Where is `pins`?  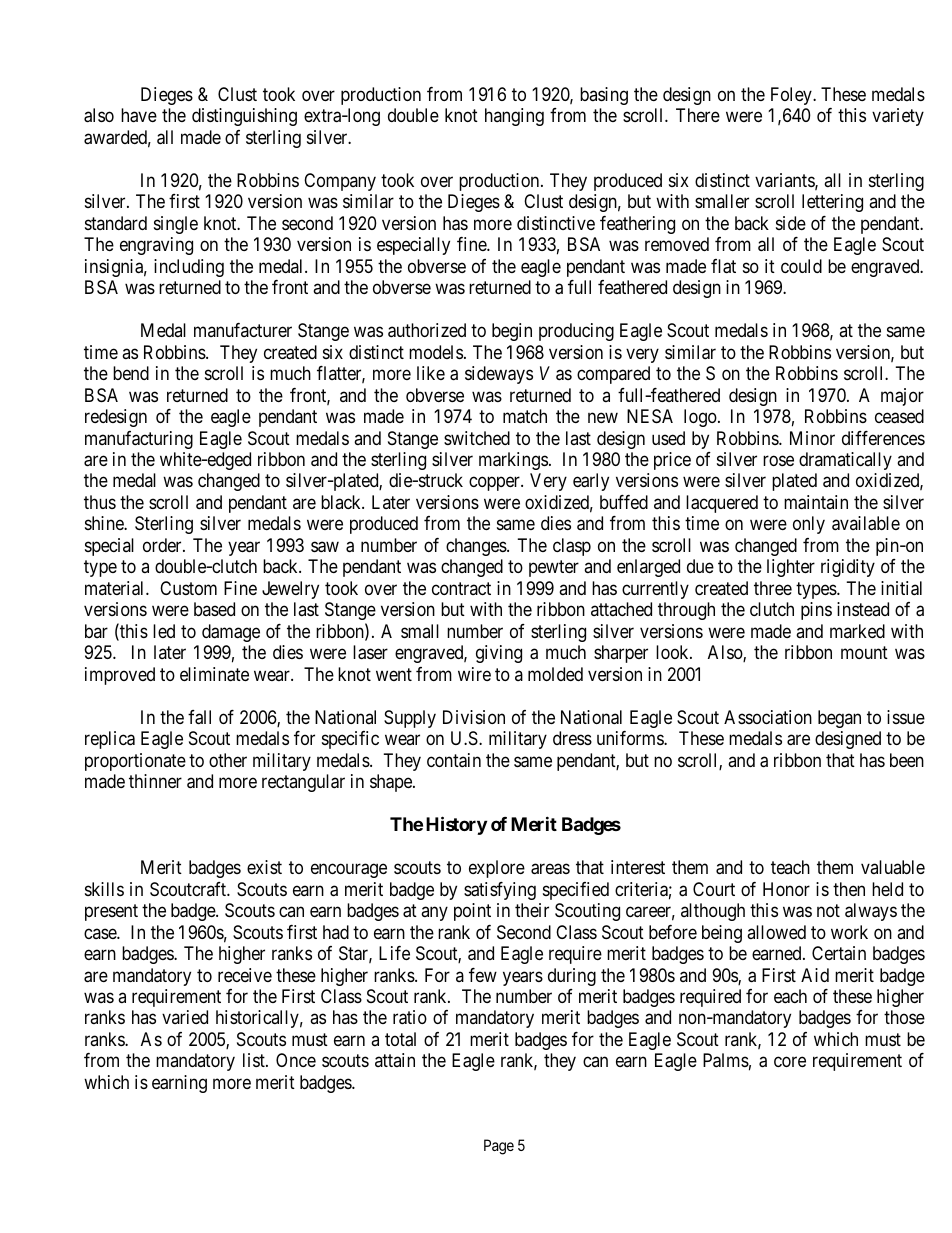 pins is located at coordinates (816, 611).
